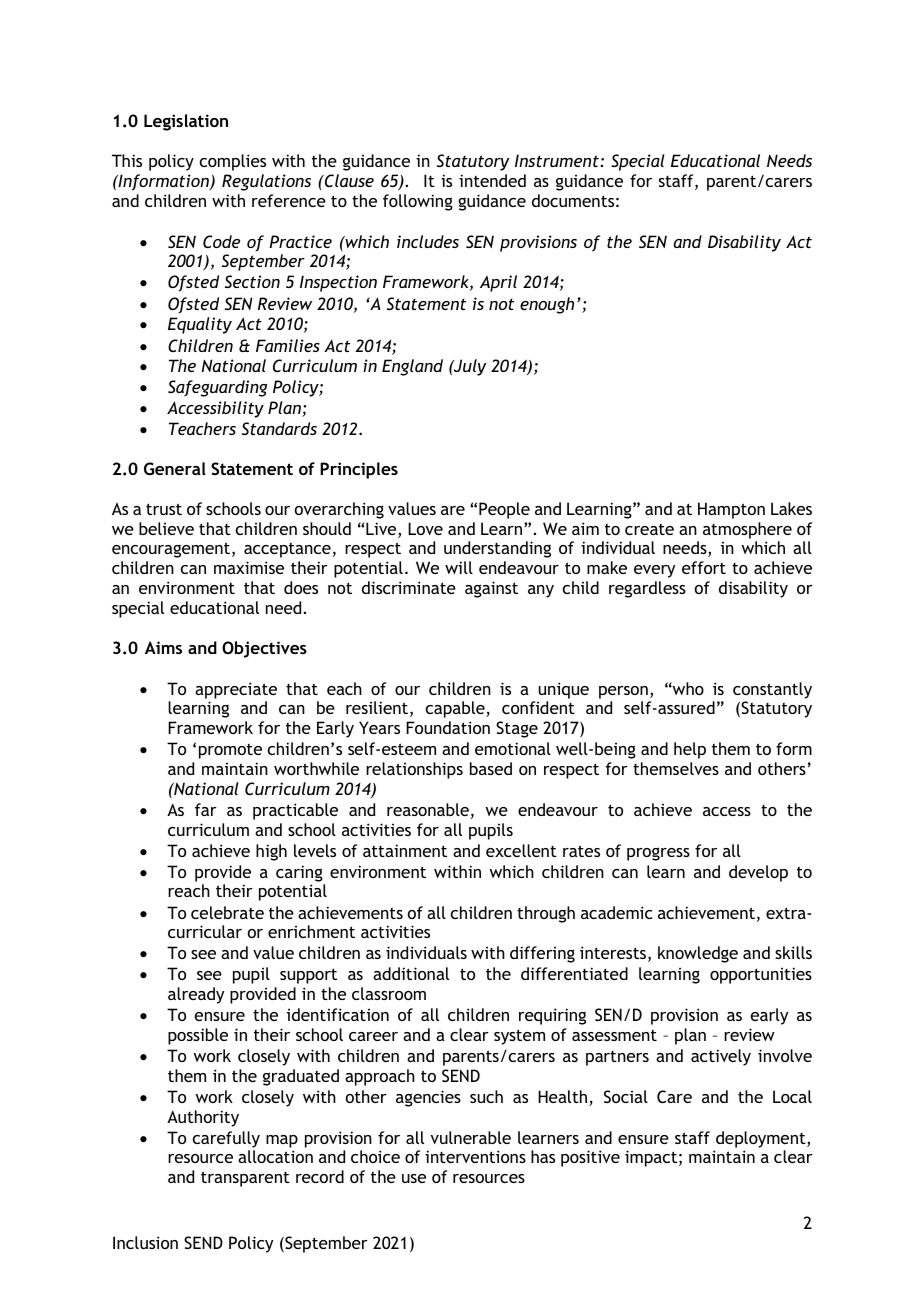  I want to click on additional, so click(411, 973).
